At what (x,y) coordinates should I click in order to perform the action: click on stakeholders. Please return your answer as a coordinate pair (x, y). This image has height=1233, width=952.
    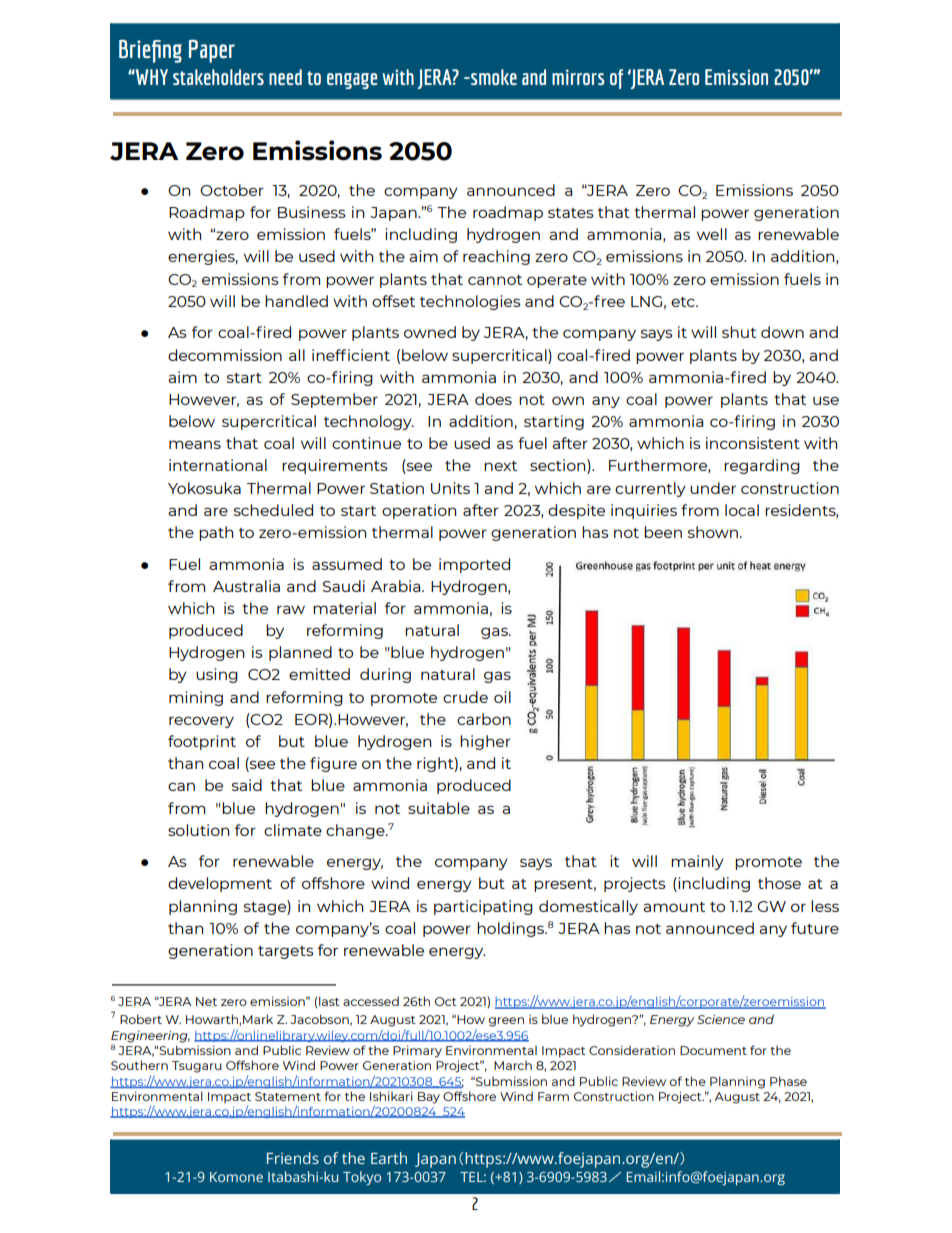
    Looking at the image, I should click on (218, 77).
